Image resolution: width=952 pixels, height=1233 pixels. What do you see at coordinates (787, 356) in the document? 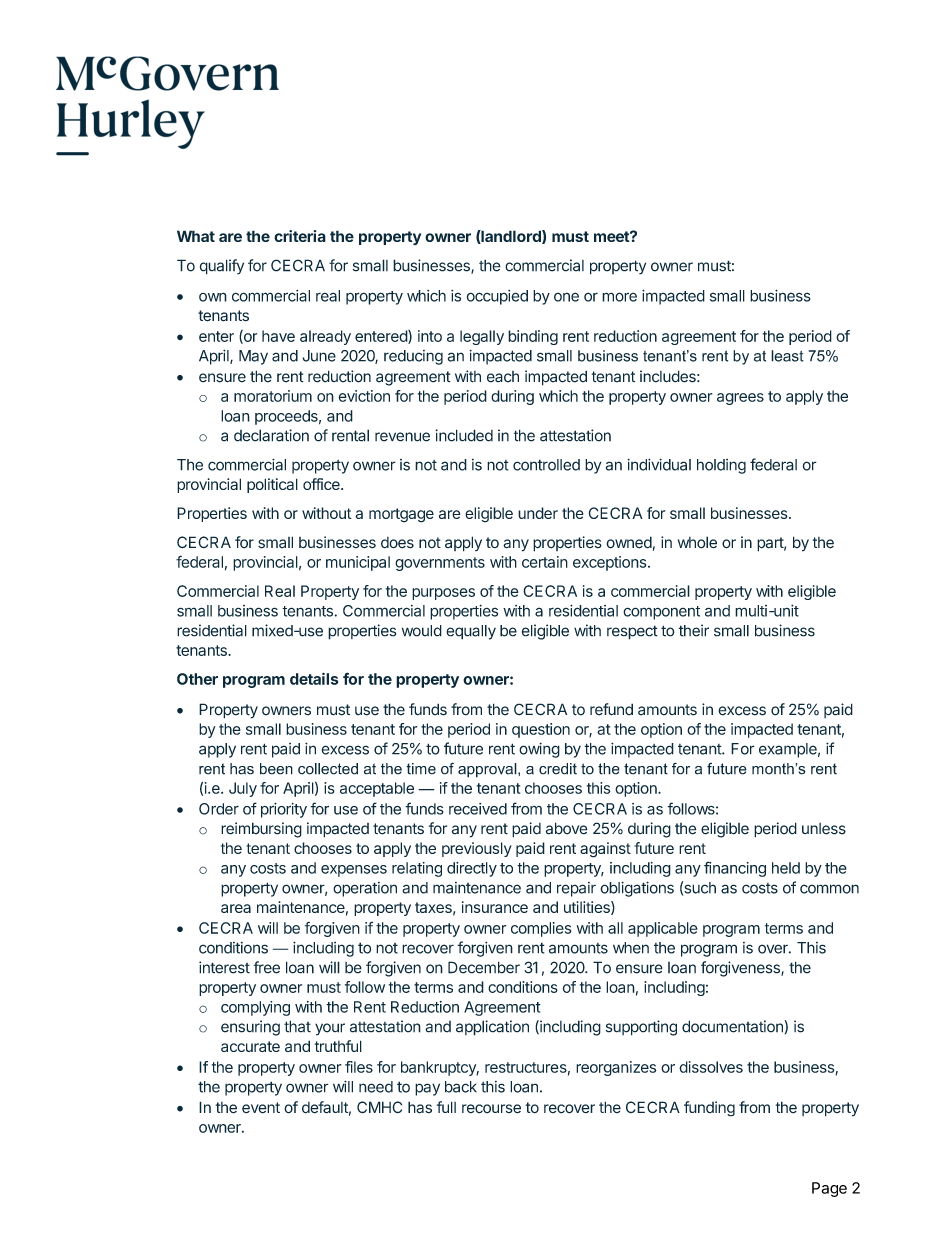
I see `least` at bounding box center [787, 356].
